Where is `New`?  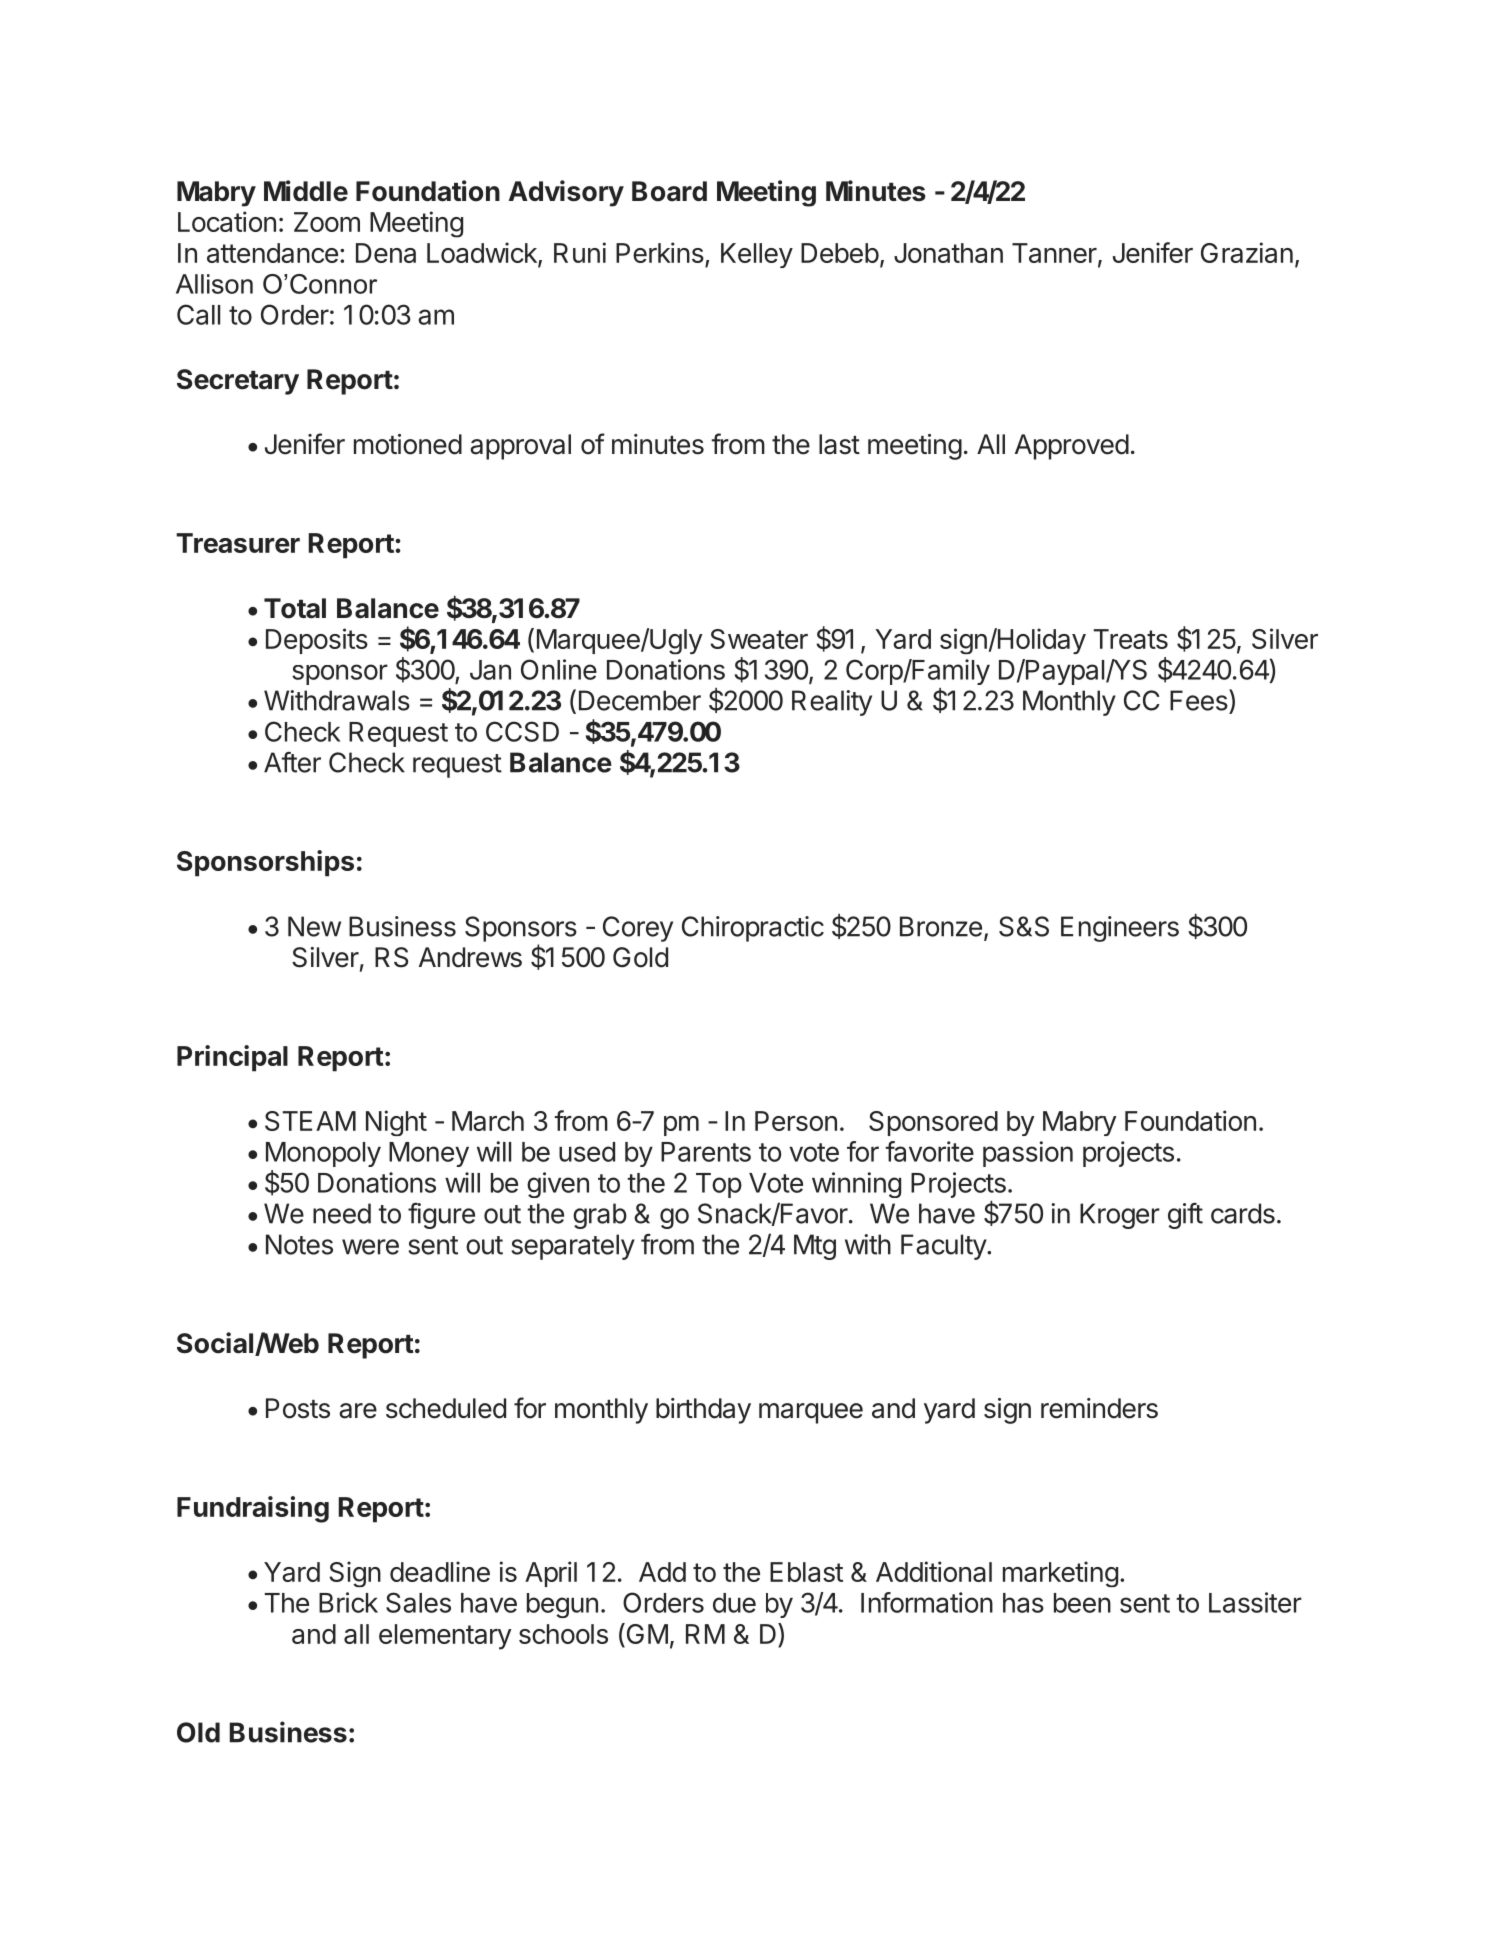
New is located at coordinates (314, 926).
